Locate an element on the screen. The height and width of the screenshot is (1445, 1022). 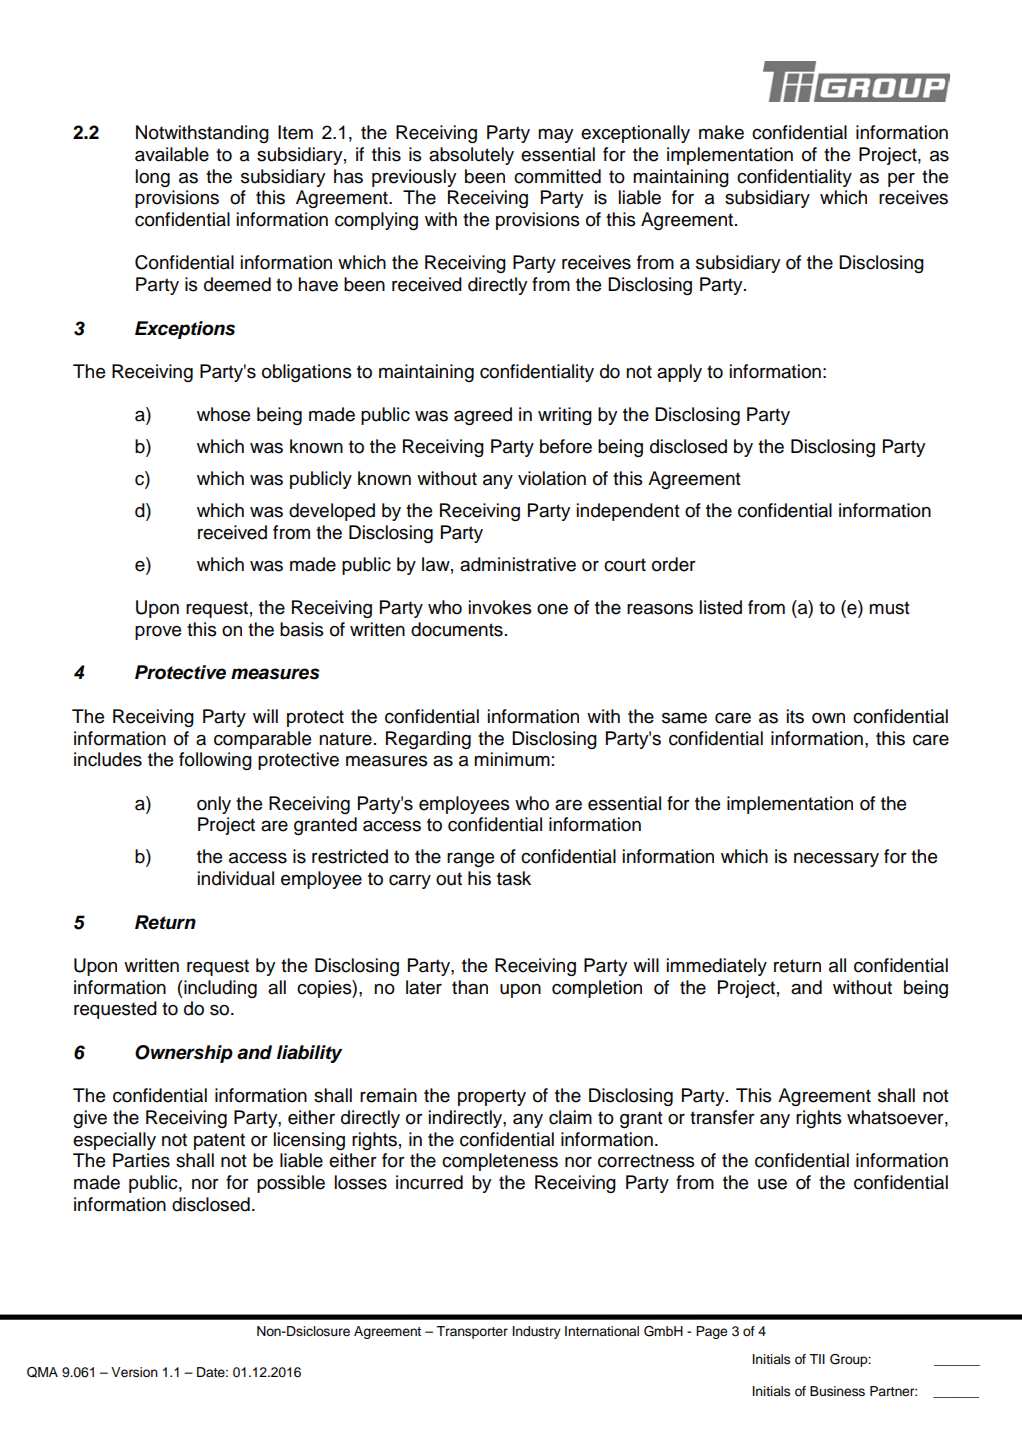
Ownership is located at coordinates (184, 1054).
